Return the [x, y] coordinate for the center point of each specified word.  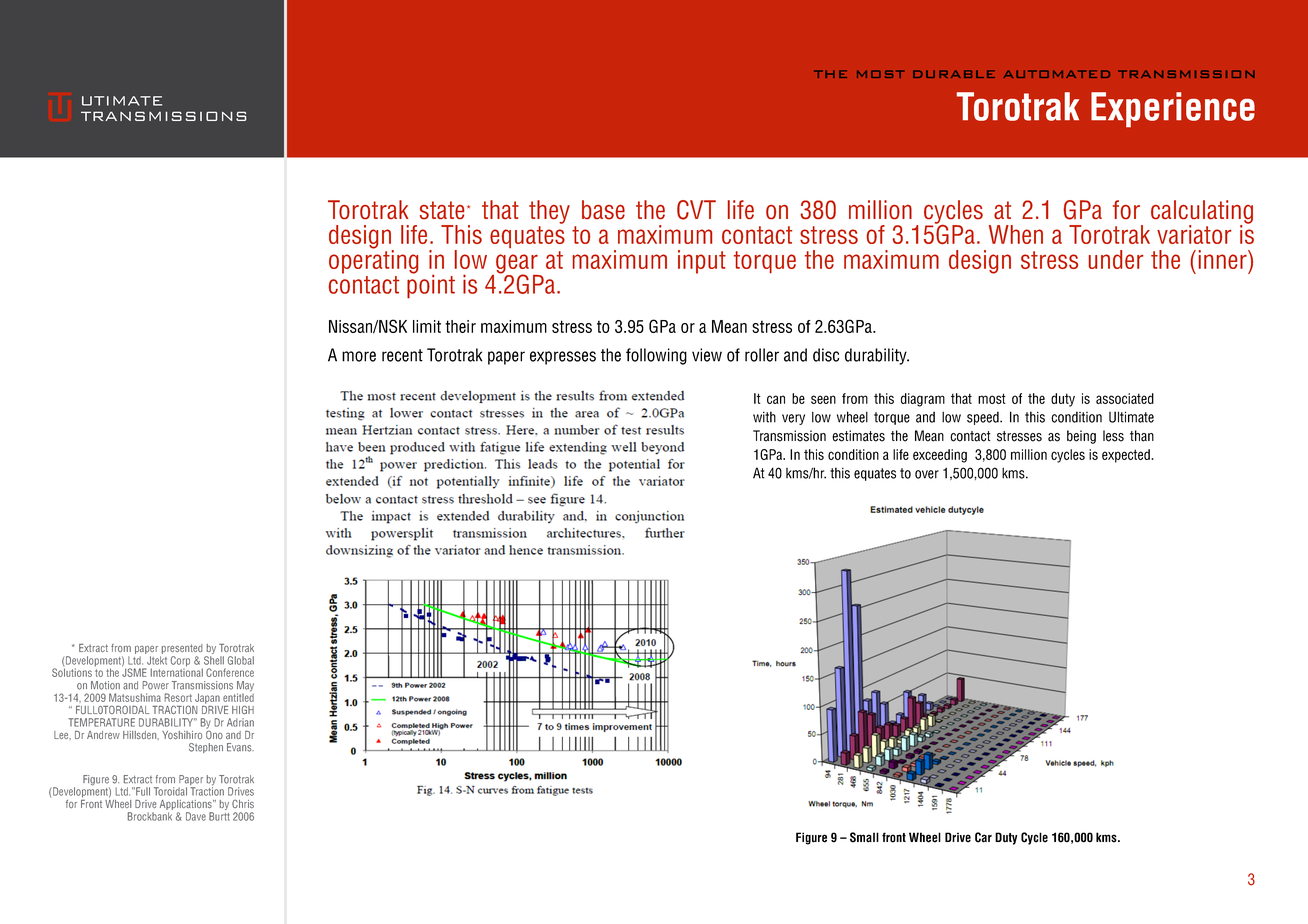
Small [864, 837]
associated [1125, 398]
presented [181, 650]
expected [1127, 456]
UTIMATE [122, 101]
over [927, 474]
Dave [196, 816]
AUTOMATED [1056, 74]
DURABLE [954, 74]
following [656, 356]
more [359, 356]
